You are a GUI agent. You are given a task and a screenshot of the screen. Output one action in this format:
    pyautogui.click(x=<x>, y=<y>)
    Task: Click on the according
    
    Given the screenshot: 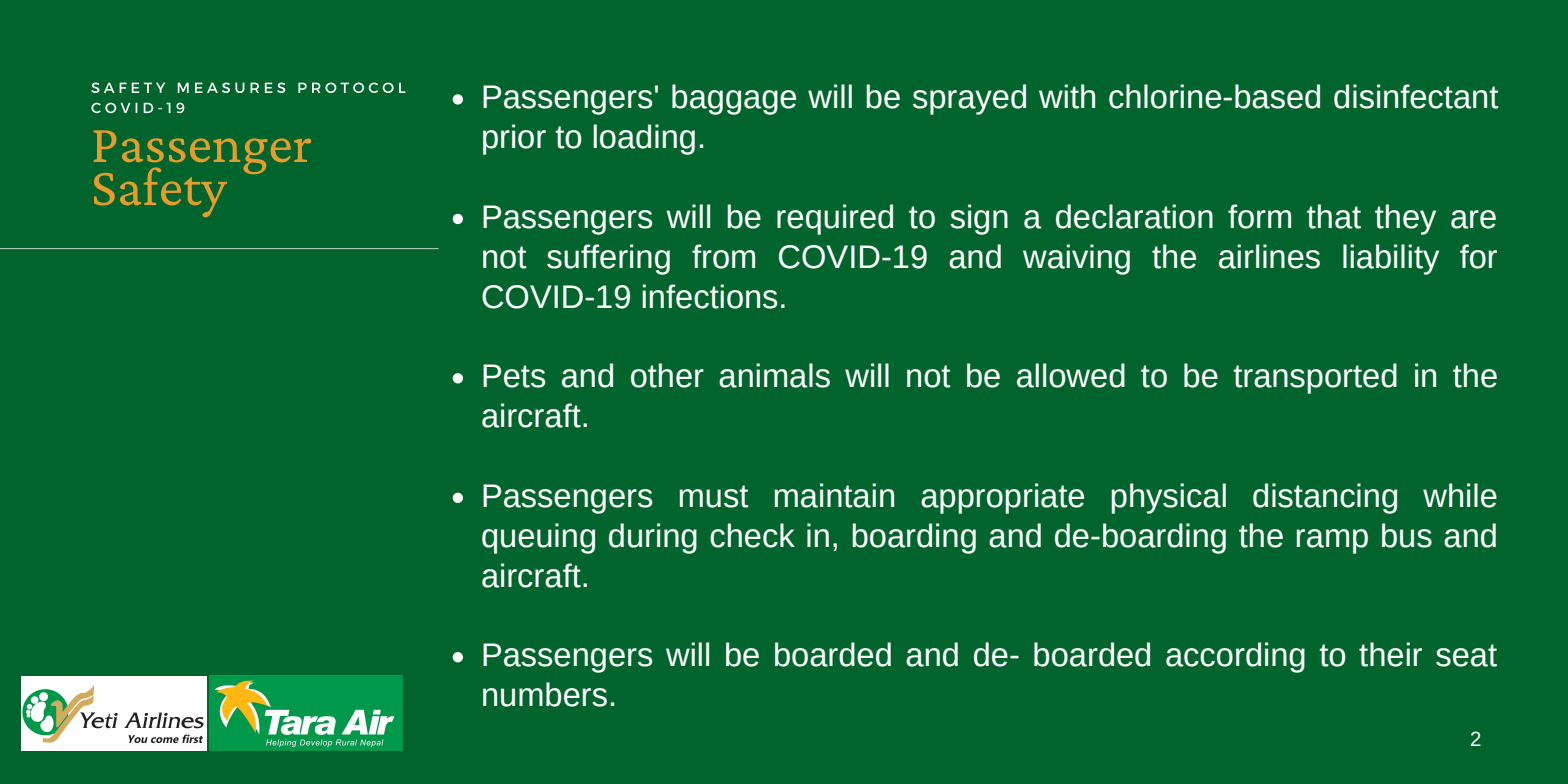 What is the action you would take?
    pyautogui.click(x=1235, y=657)
